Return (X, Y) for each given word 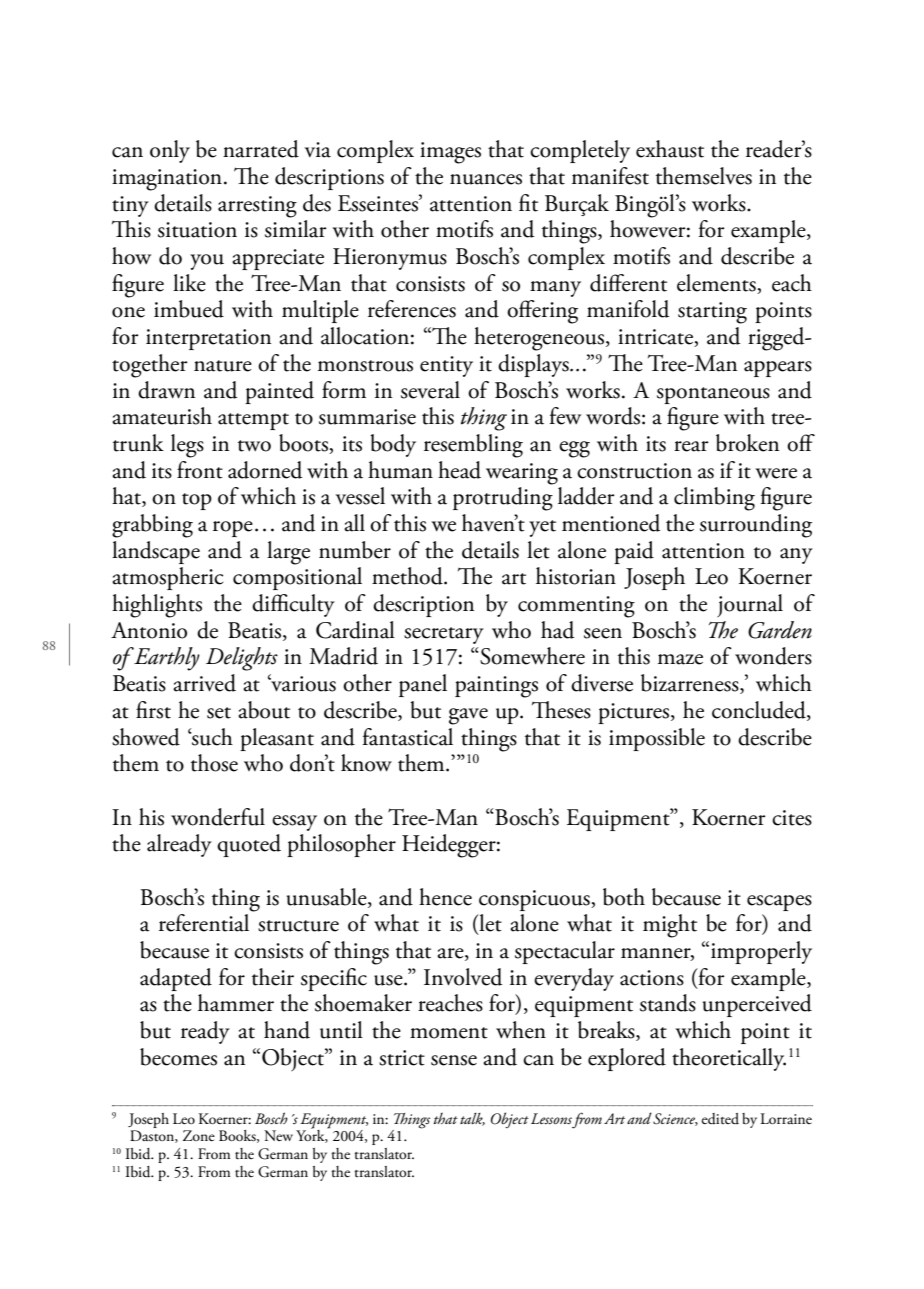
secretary (444, 635)
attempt (253, 421)
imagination (167, 180)
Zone (199, 1135)
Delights (242, 659)
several (430, 390)
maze (680, 659)
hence (445, 897)
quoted (249, 845)
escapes (779, 903)
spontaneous (713, 395)
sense (454, 1060)
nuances (486, 179)
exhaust (670, 149)
